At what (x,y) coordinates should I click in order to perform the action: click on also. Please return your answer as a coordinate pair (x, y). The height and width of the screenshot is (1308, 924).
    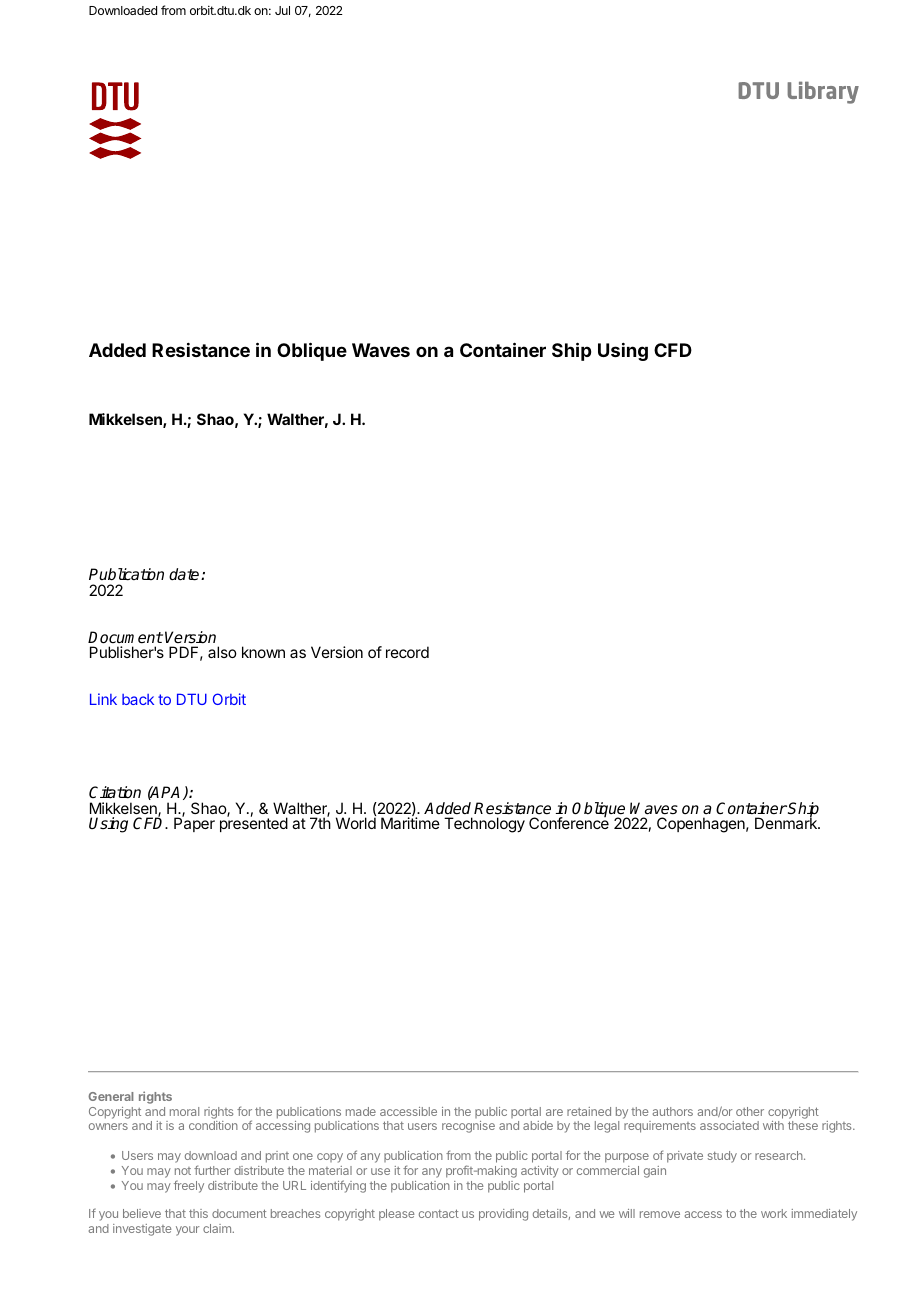
    Looking at the image, I should click on (222, 652).
